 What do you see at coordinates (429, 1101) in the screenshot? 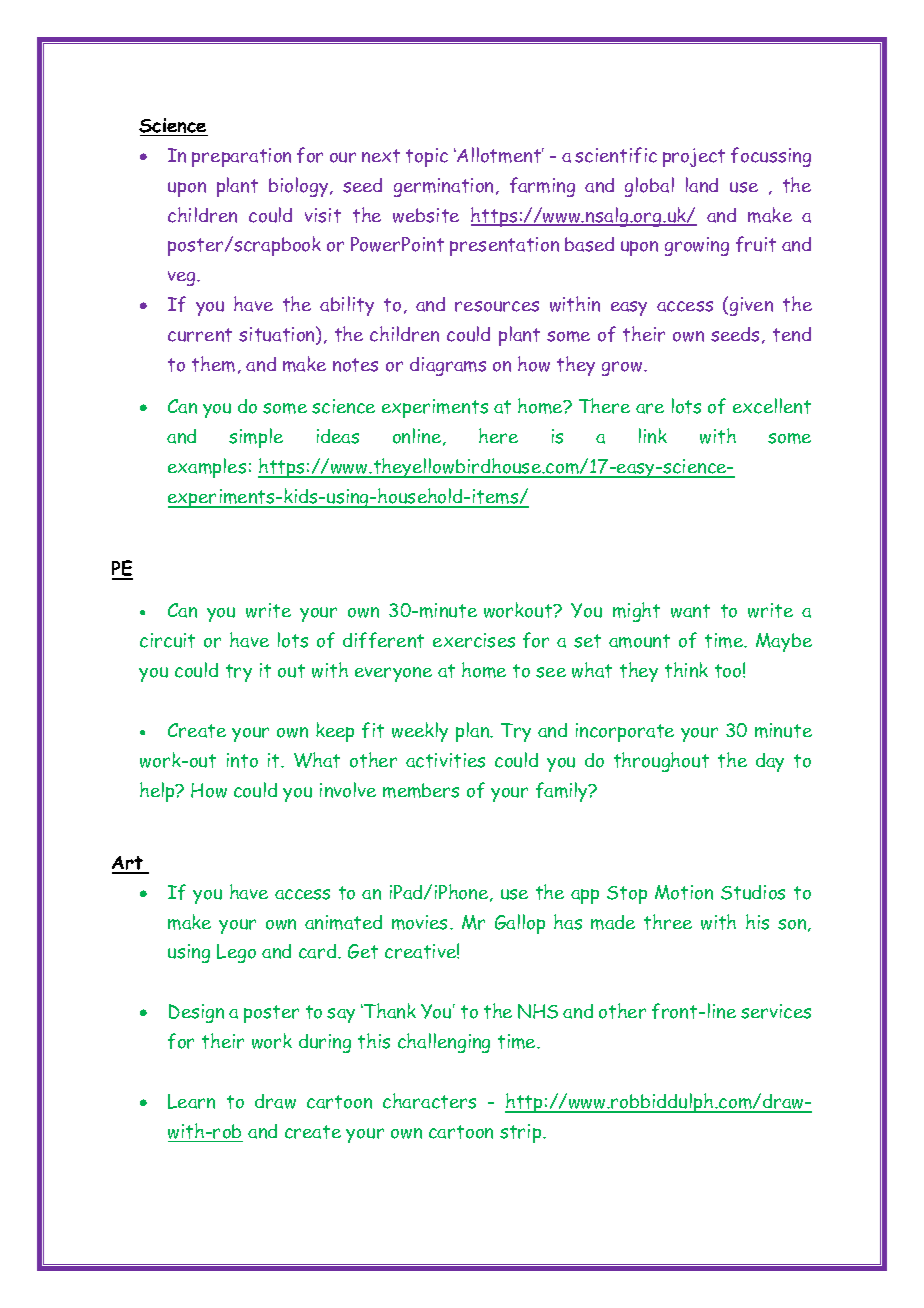
I see `characters` at bounding box center [429, 1101].
